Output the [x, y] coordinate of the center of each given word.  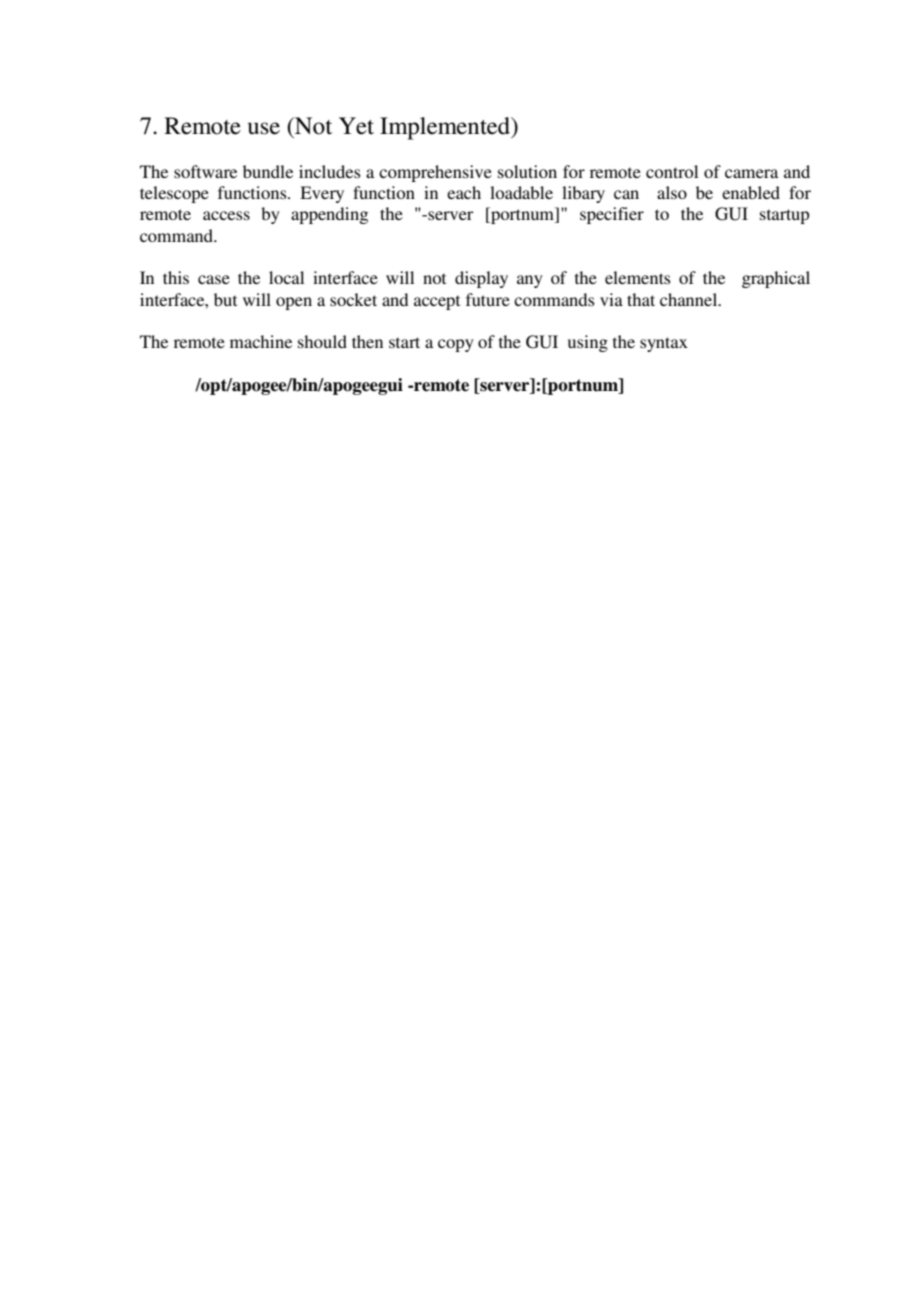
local [286, 277]
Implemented [446, 128]
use [264, 128]
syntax [664, 344]
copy [456, 345]
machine [261, 341]
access [226, 215]
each [464, 192]
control [672, 171]
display [481, 279]
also [672, 192]
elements [638, 277]
